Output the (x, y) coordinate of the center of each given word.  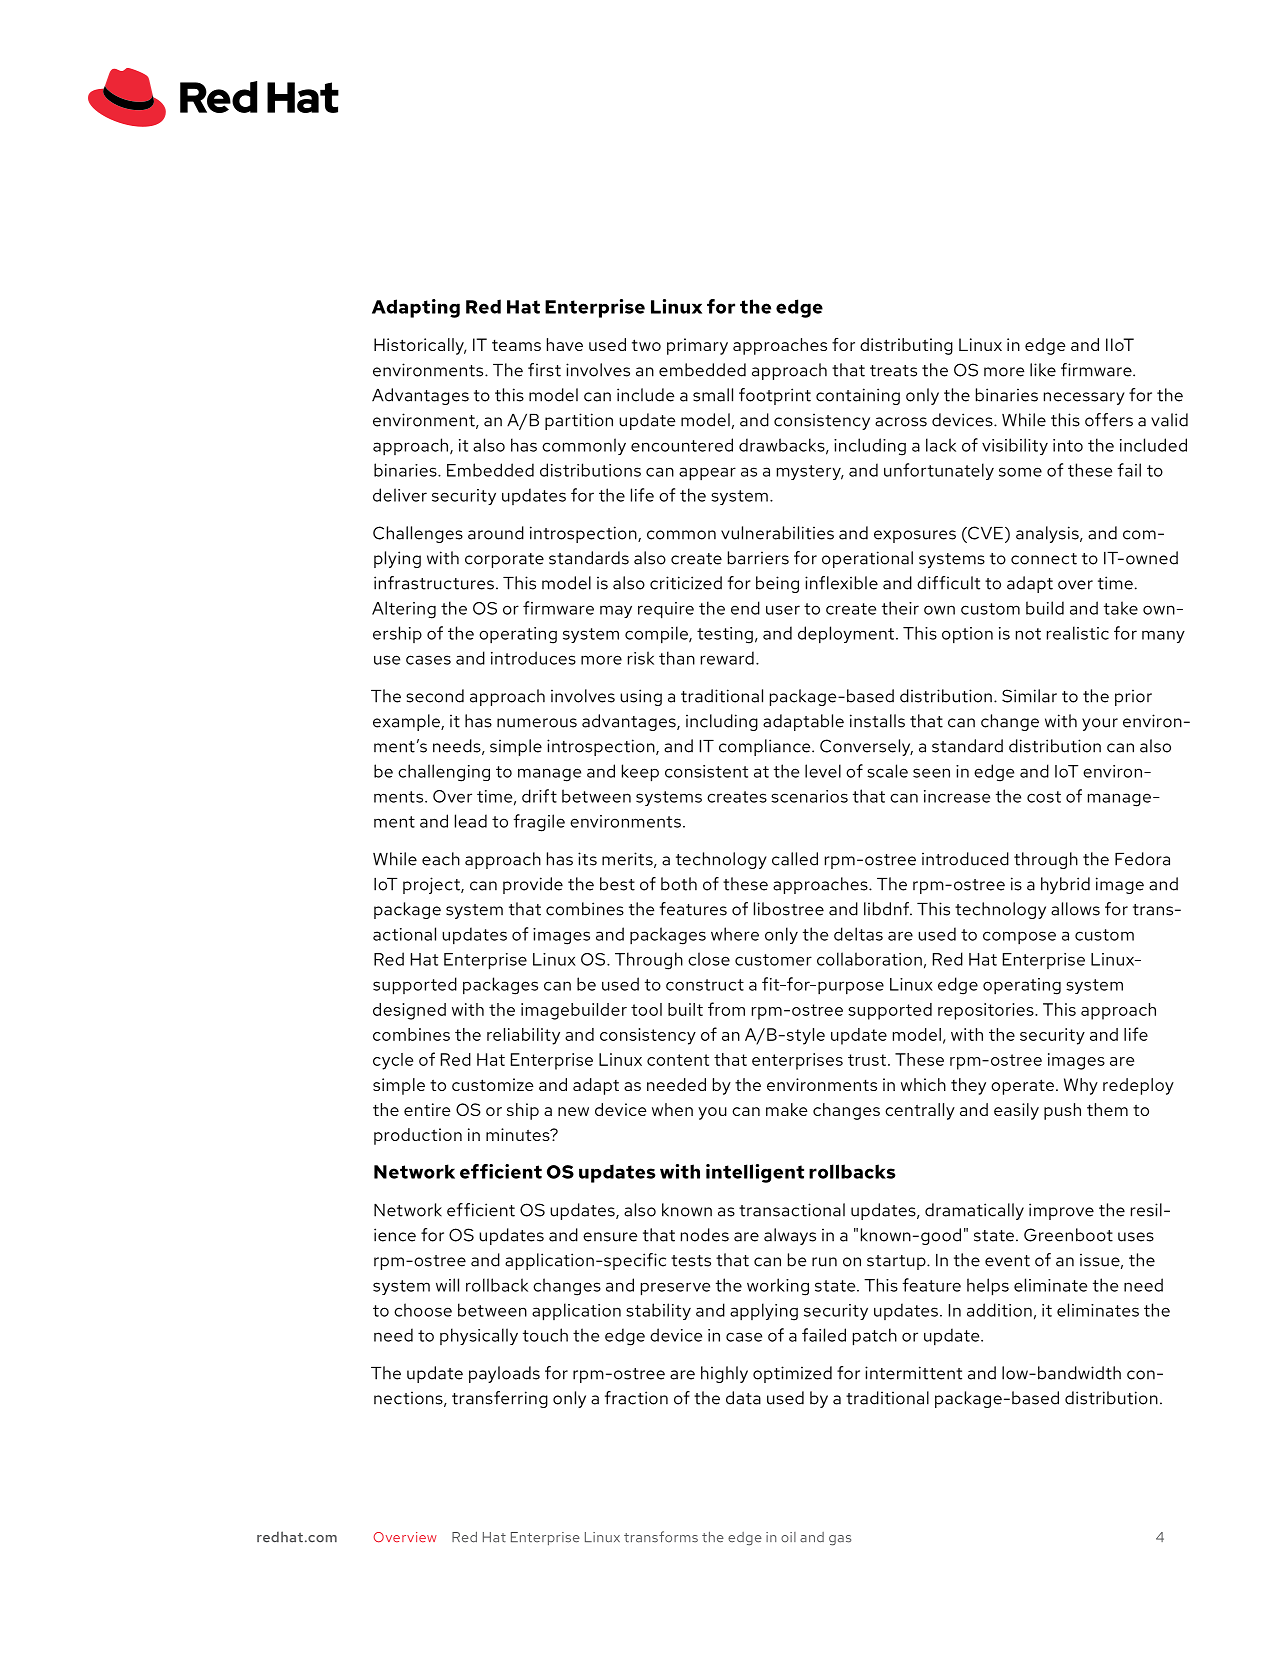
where (735, 934)
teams (516, 345)
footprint (775, 396)
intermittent (913, 1373)
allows (1075, 909)
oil (788, 1537)
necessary (1084, 398)
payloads (504, 1374)
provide (533, 885)
